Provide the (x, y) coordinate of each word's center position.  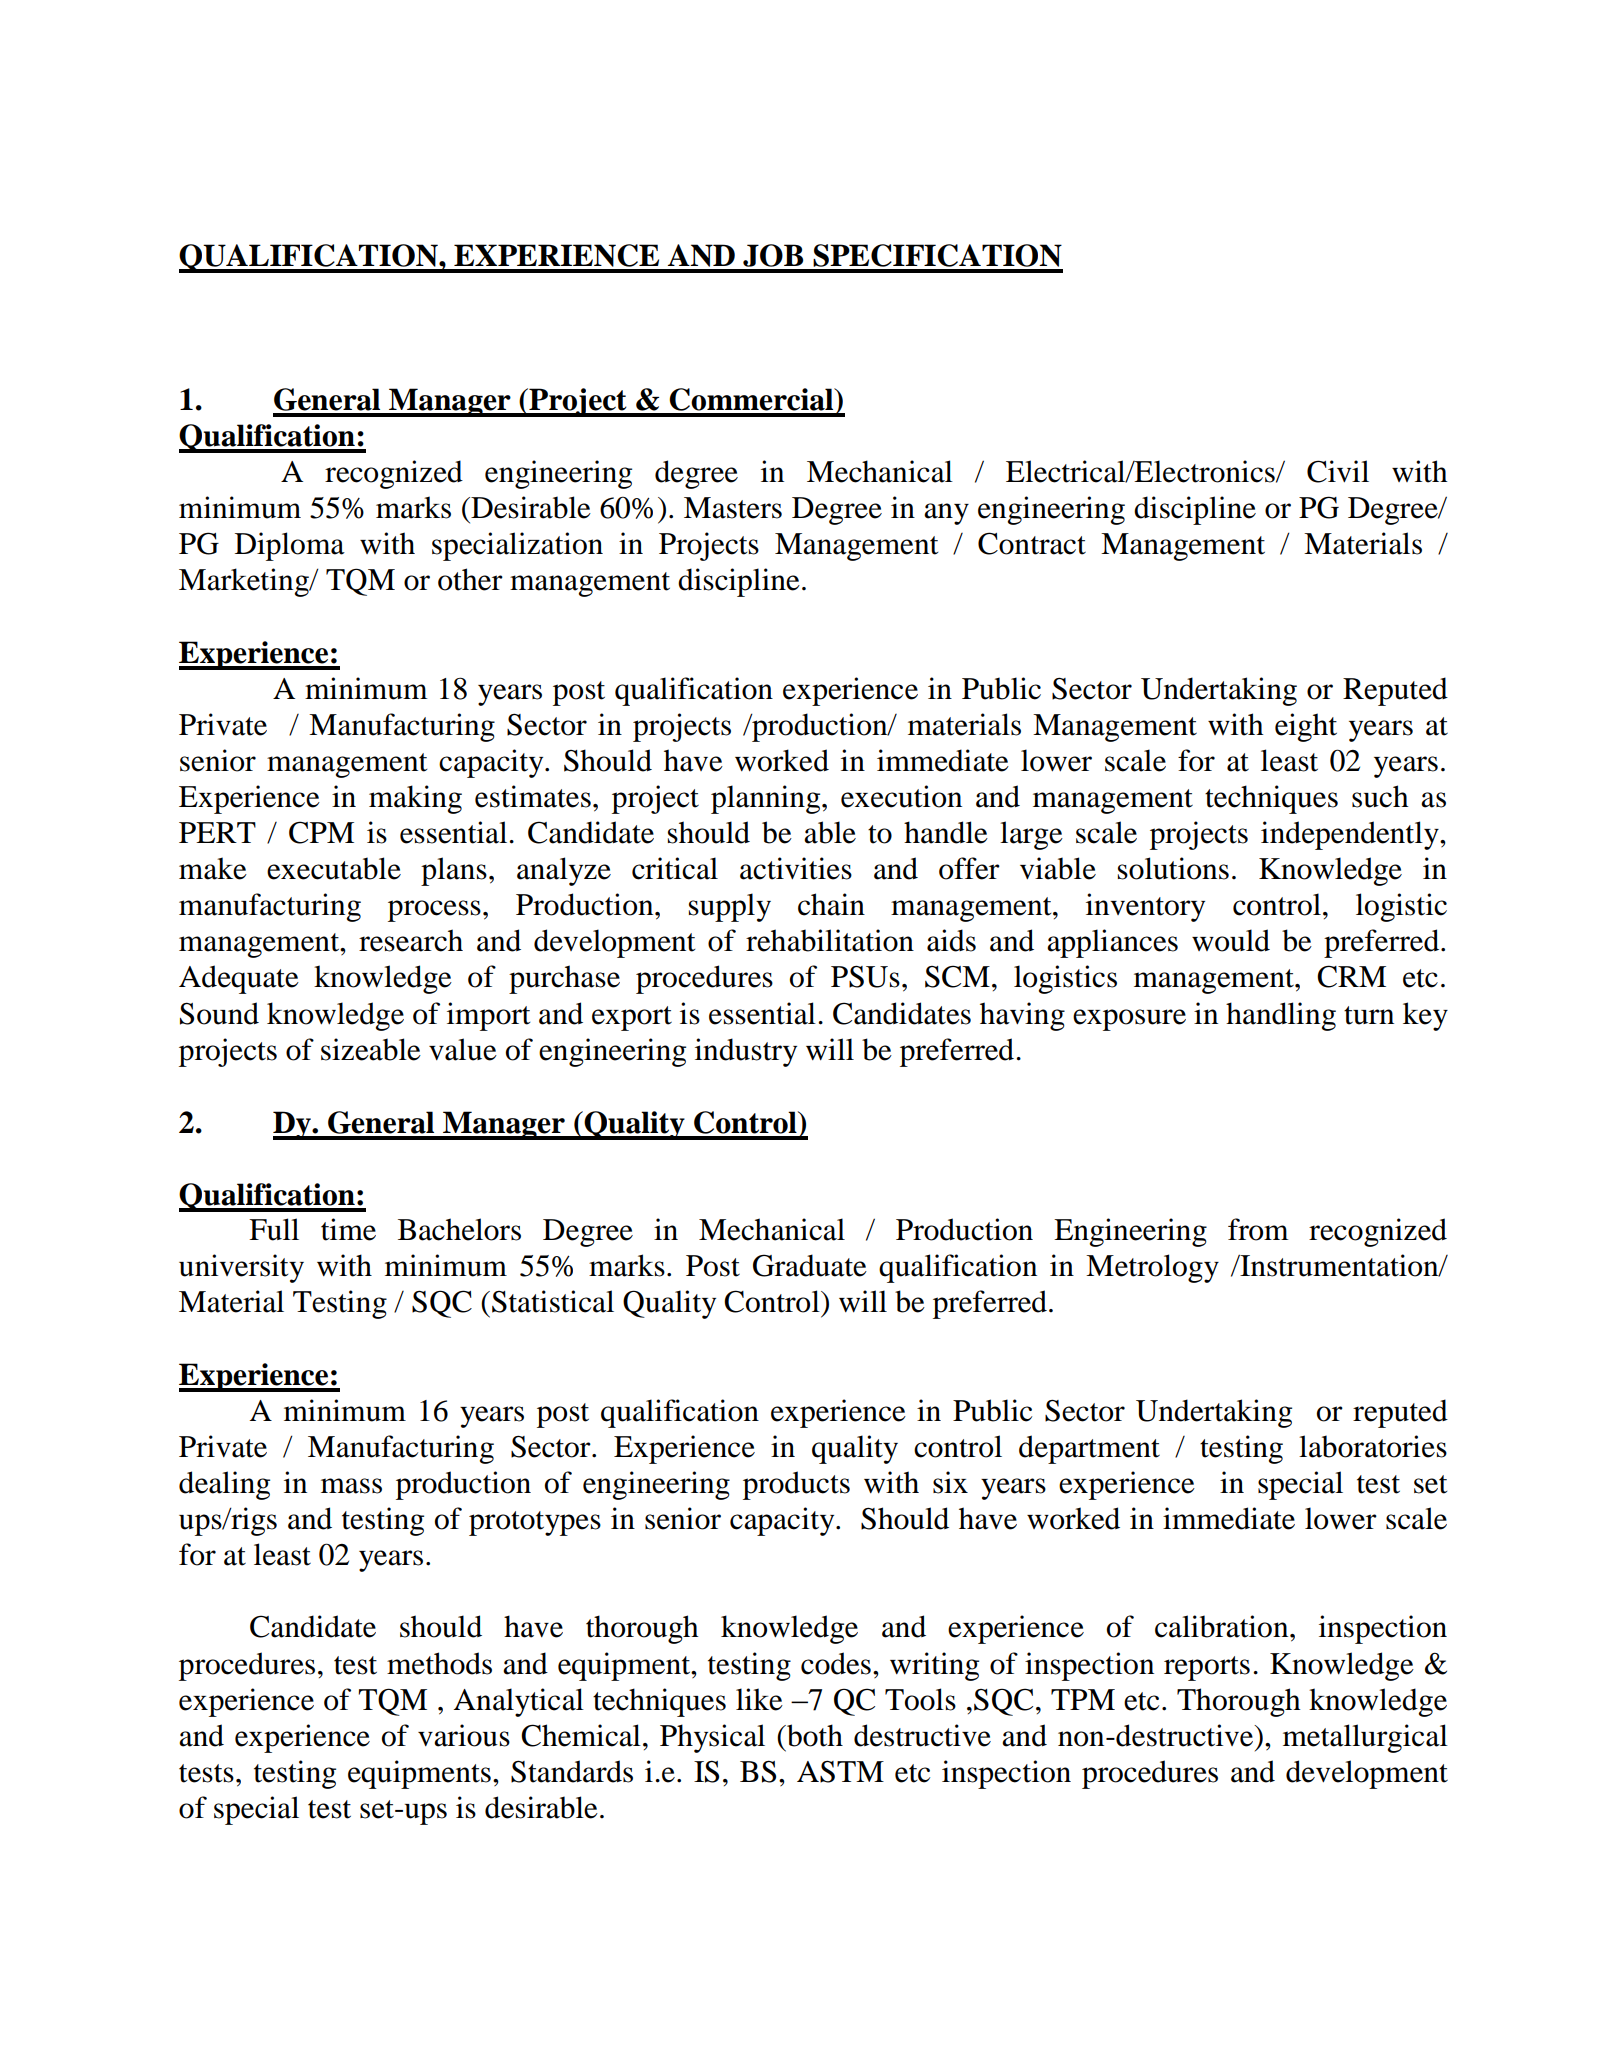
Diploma (290, 546)
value (463, 1049)
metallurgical (1365, 1738)
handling (1281, 1016)
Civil (1338, 471)
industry (746, 1052)
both (814, 1735)
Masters (733, 508)
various (464, 1735)
